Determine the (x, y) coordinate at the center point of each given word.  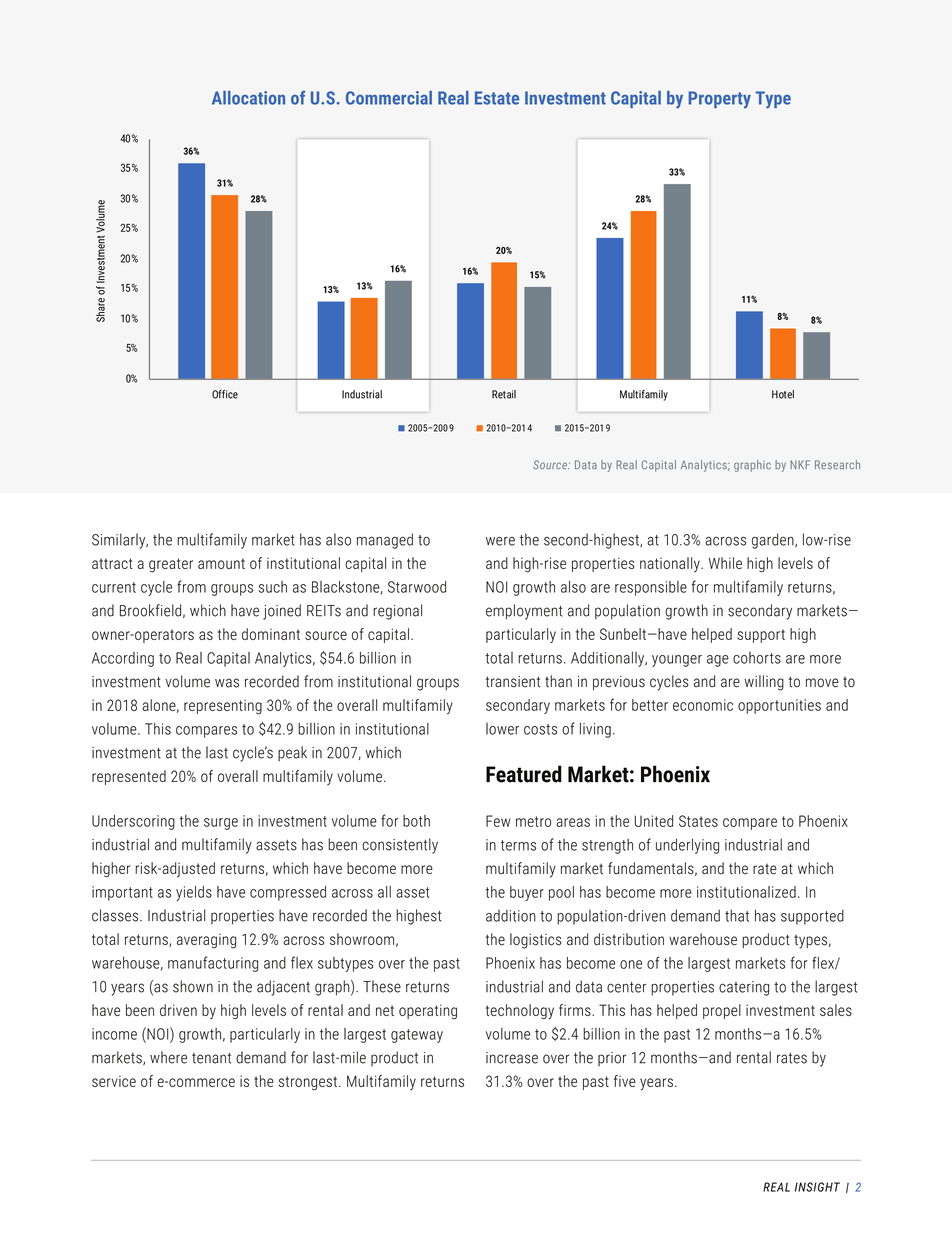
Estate (497, 98)
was (227, 683)
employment (524, 612)
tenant (211, 1058)
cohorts (757, 658)
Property (720, 100)
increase (512, 1058)
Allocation (248, 98)
